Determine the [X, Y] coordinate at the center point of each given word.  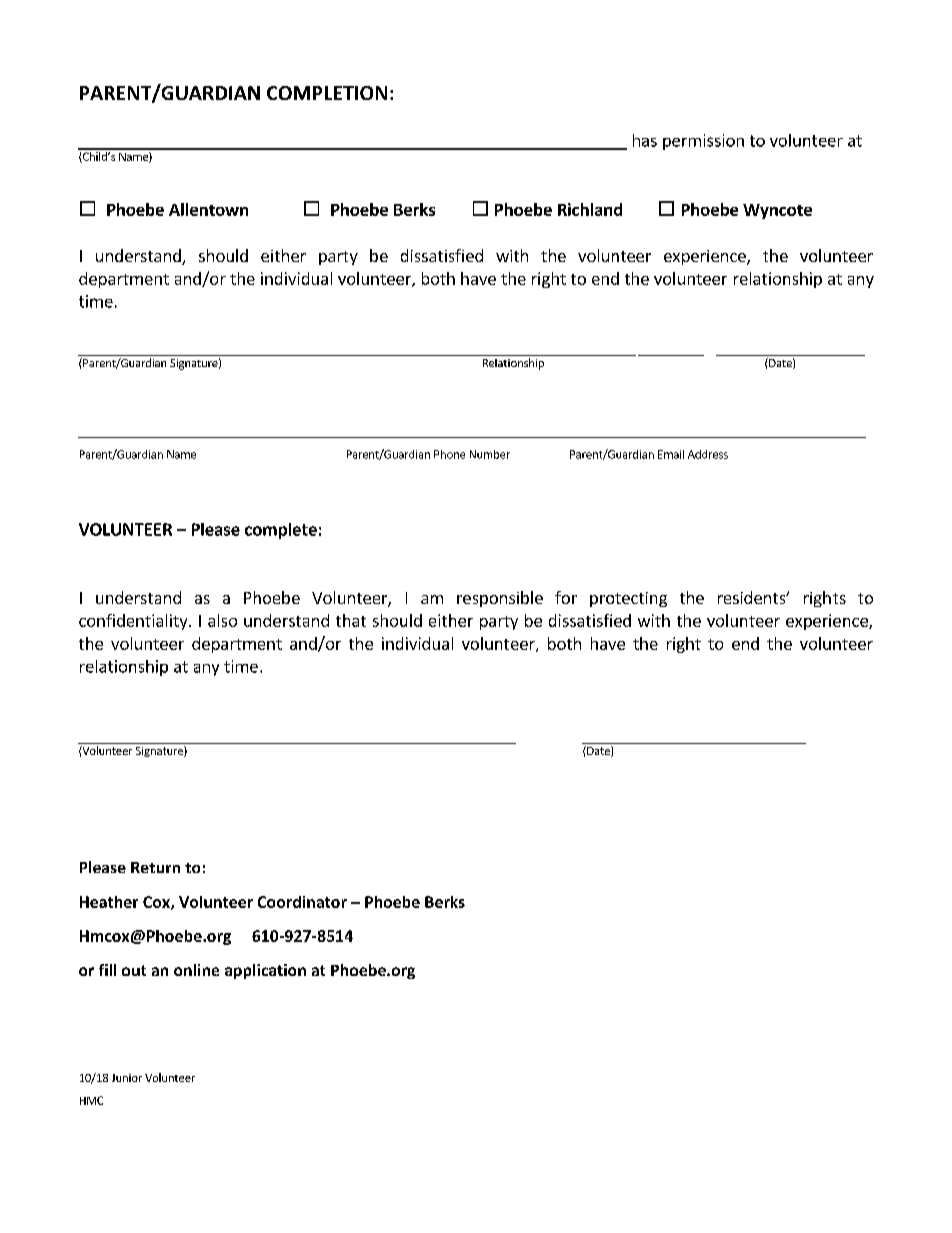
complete [281, 531]
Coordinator [302, 902]
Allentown [208, 209]
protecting [628, 599]
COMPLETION [327, 93]
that [351, 620]
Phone [449, 454]
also [222, 620]
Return [155, 867]
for [566, 597]
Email [671, 454]
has [645, 140]
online [196, 970]
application [265, 971]
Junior [127, 1078]
